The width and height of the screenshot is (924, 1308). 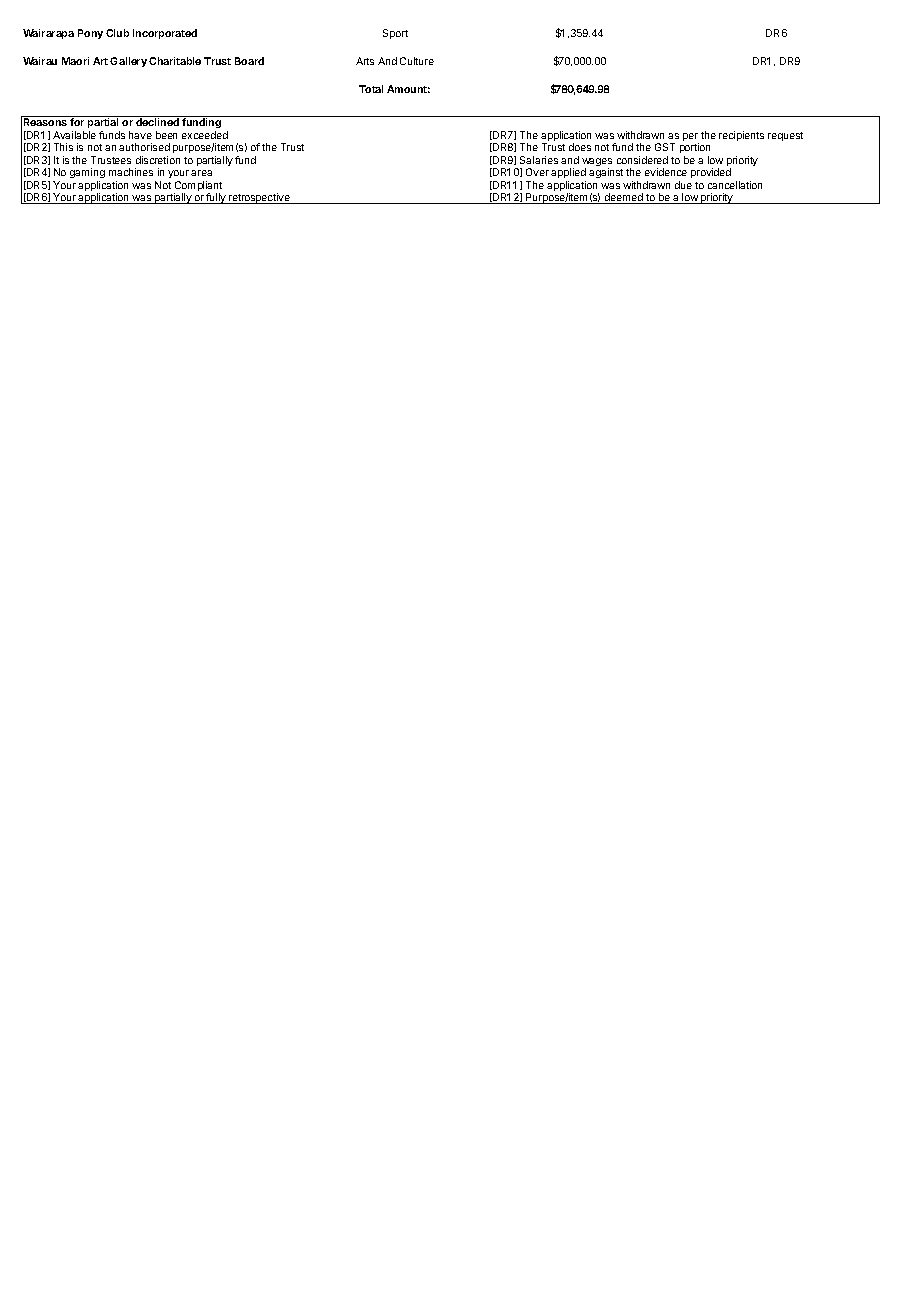 What do you see at coordinates (259, 198) in the screenshot?
I see `retrospective` at bounding box center [259, 198].
